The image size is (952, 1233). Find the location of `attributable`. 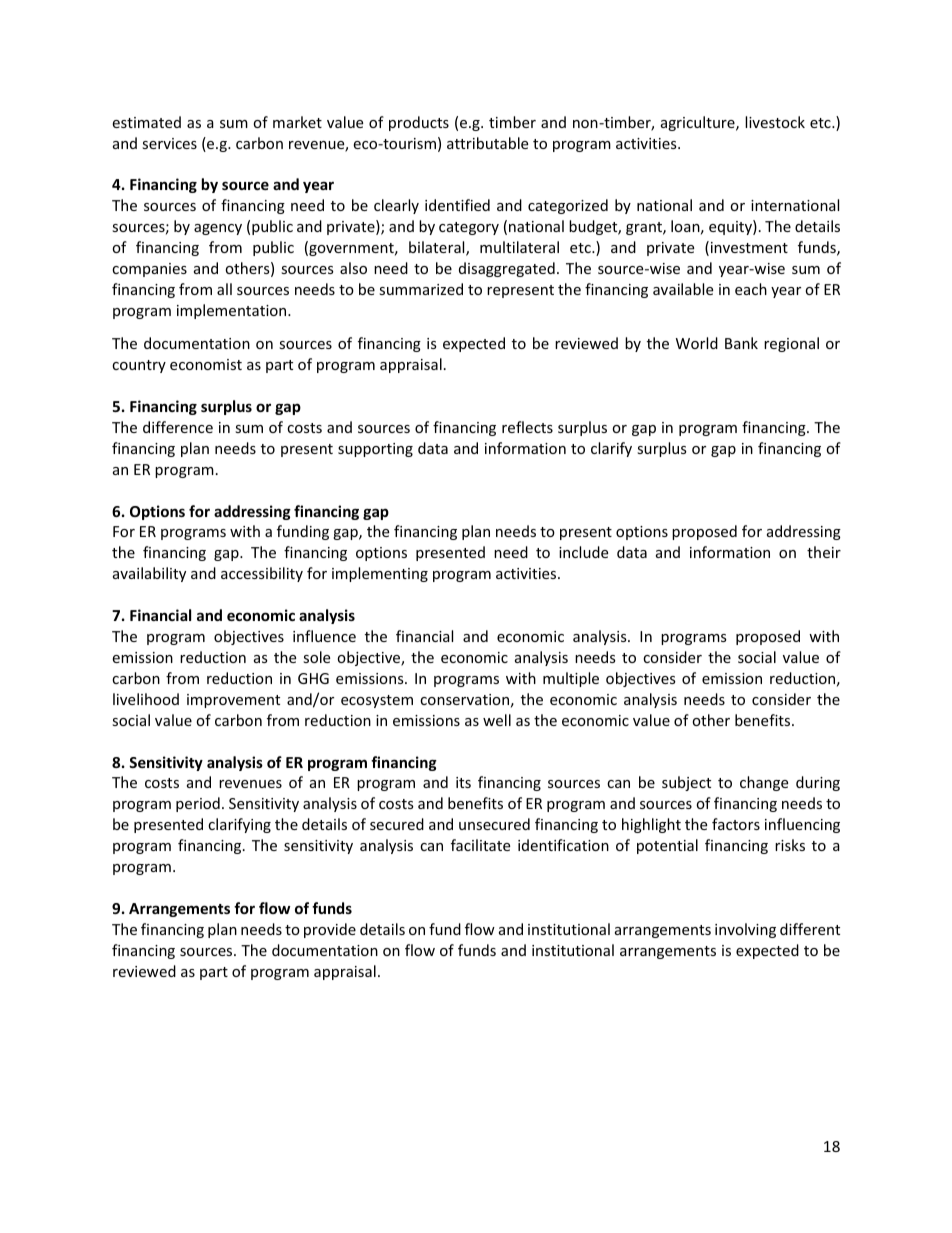

attributable is located at coordinates (487, 143).
